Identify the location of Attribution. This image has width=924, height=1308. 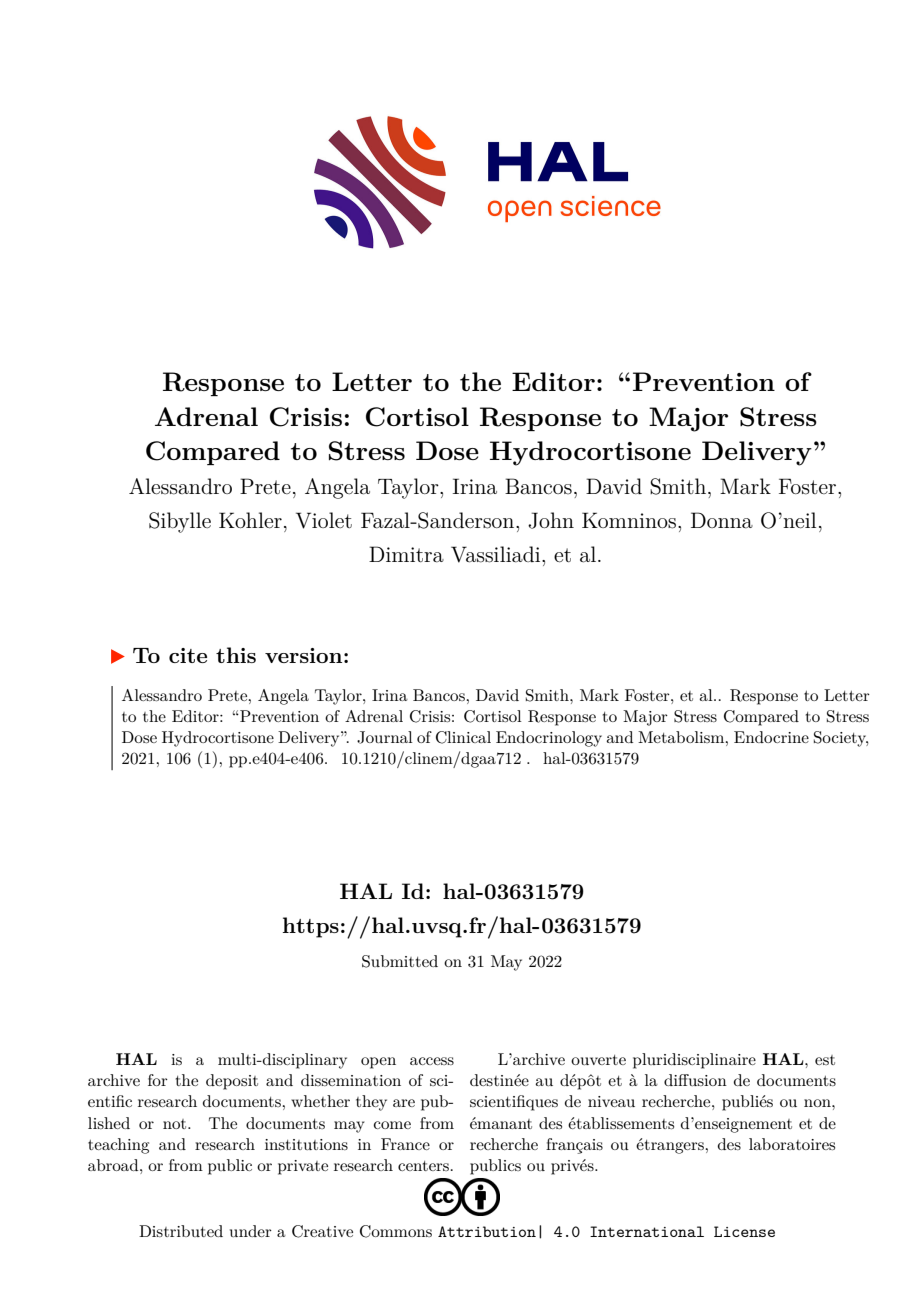
(487, 1231).
